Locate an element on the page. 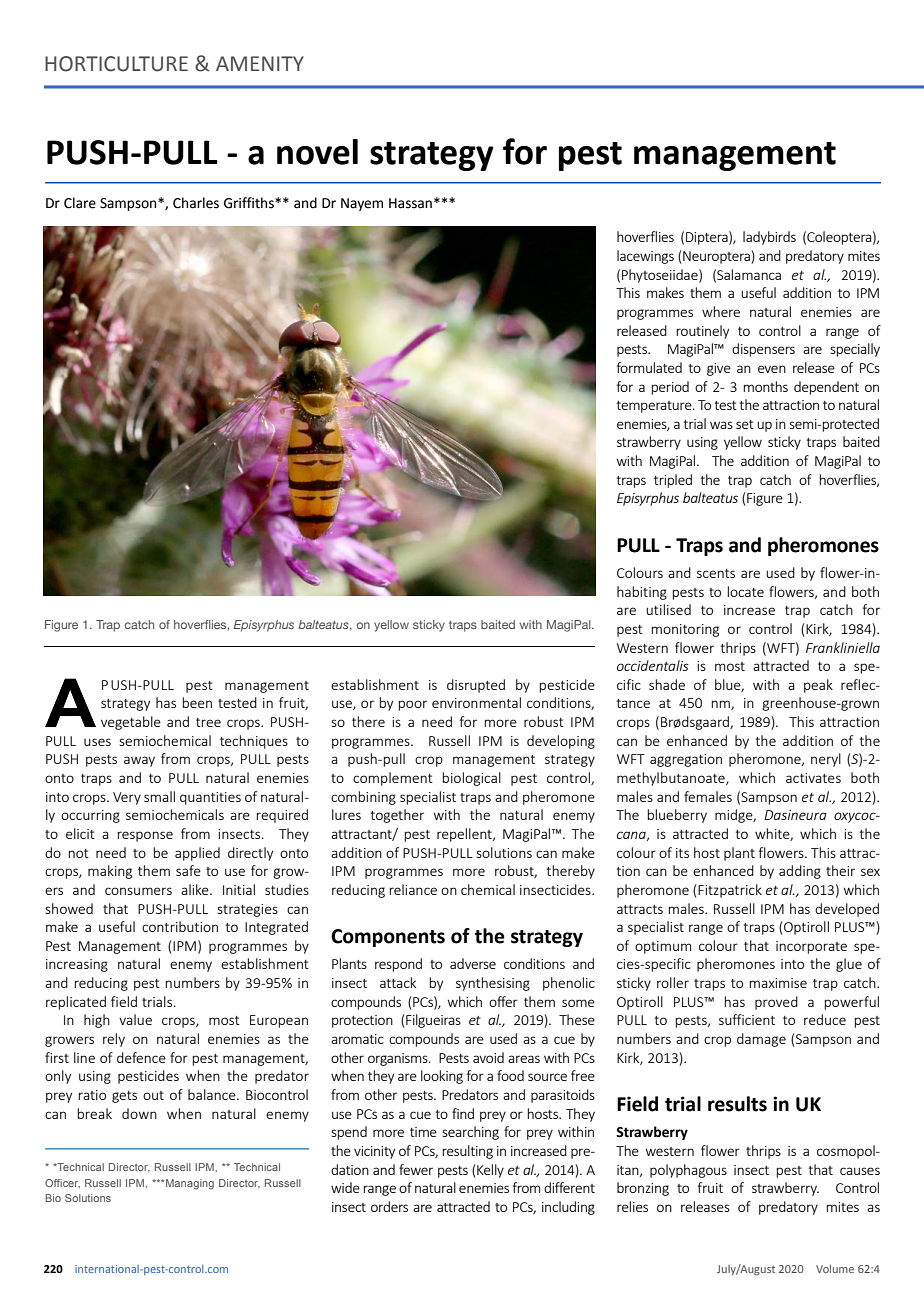 The width and height of the image is (924, 1308). peak is located at coordinates (818, 686).
